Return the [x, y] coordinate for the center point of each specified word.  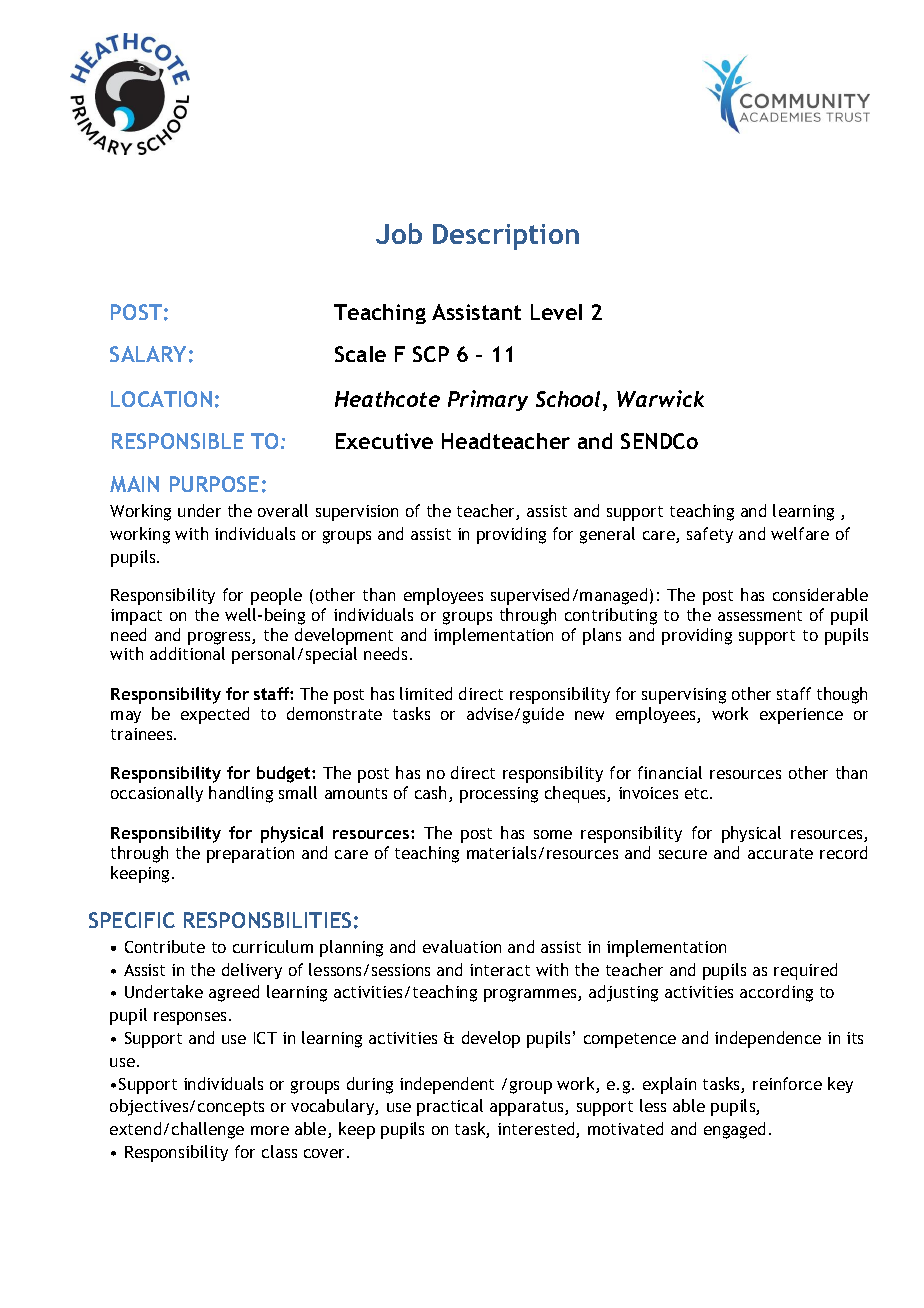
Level [556, 312]
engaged [734, 1130]
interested [537, 1130]
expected [215, 715]
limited [426, 693]
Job [399, 233]
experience [801, 716]
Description [506, 237]
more [270, 1130]
